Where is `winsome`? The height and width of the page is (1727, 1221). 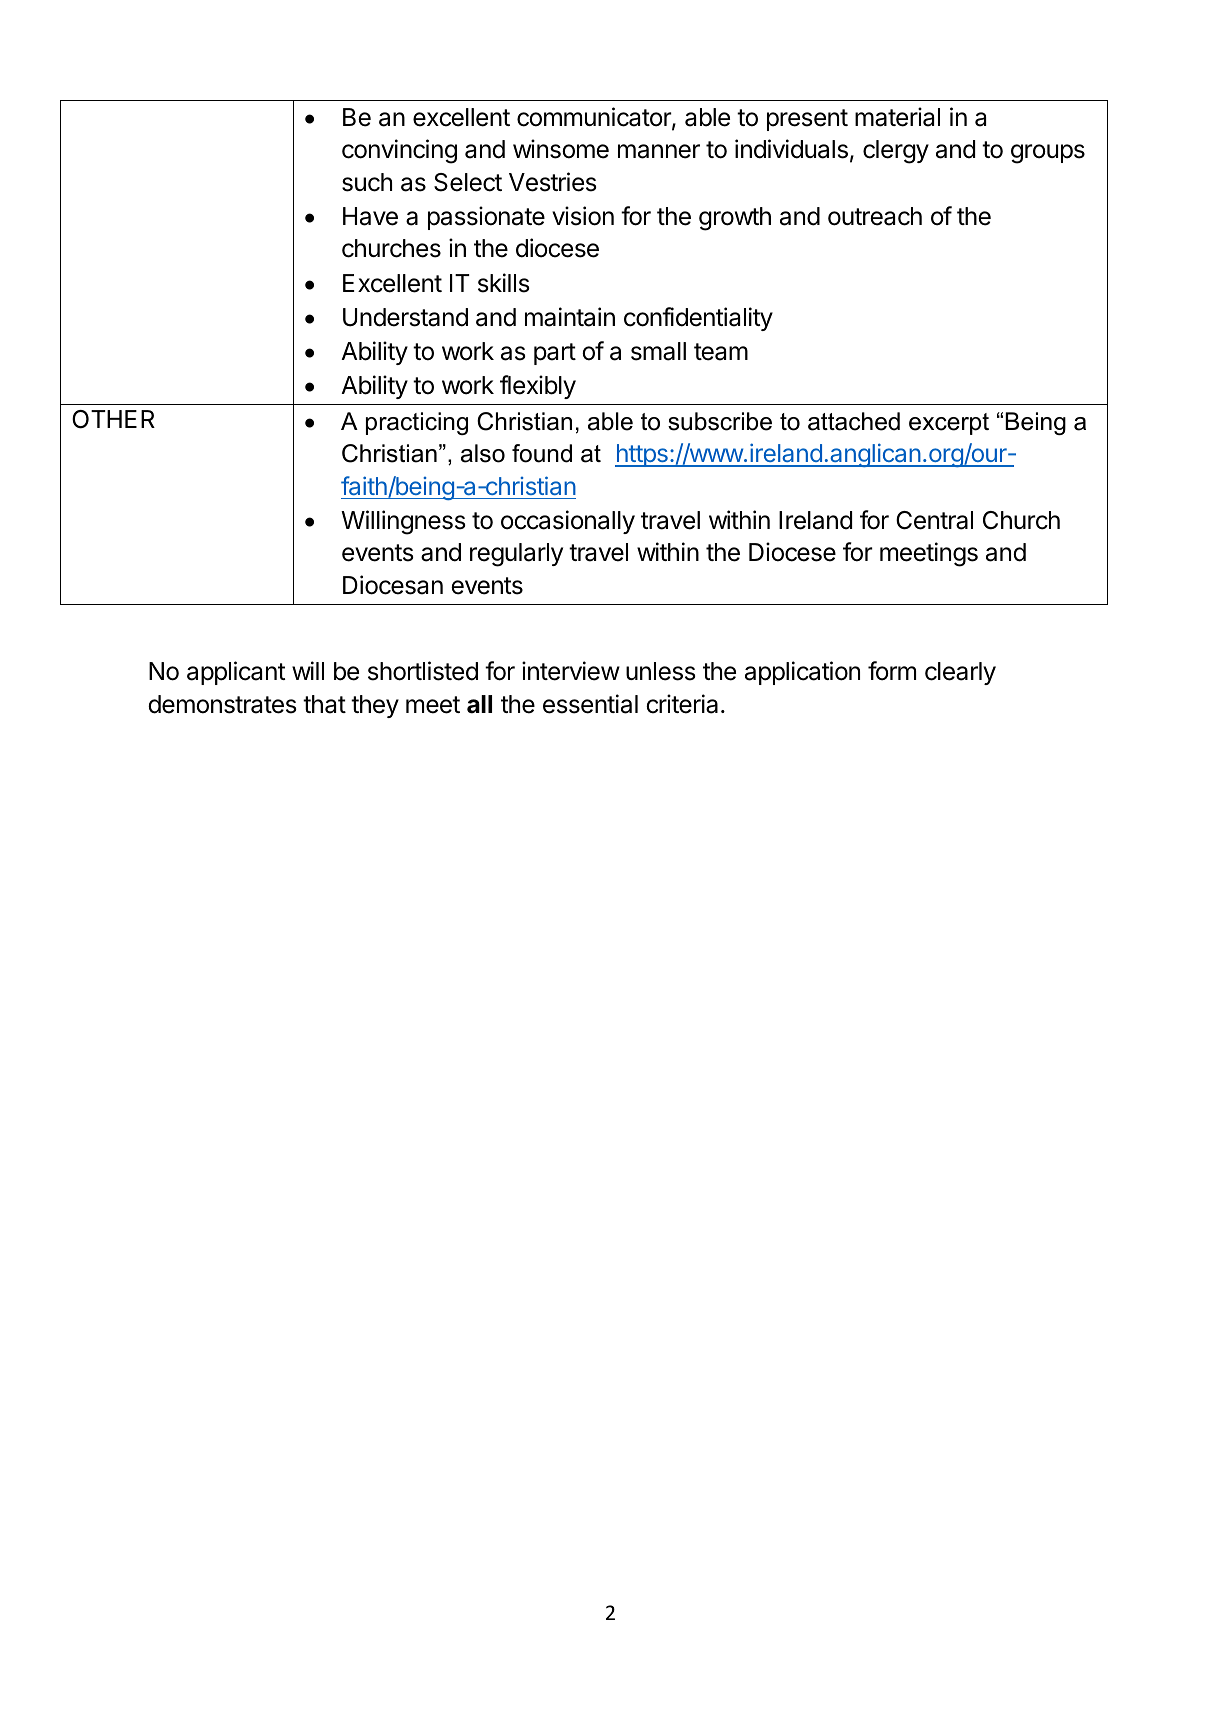 winsome is located at coordinates (561, 149).
